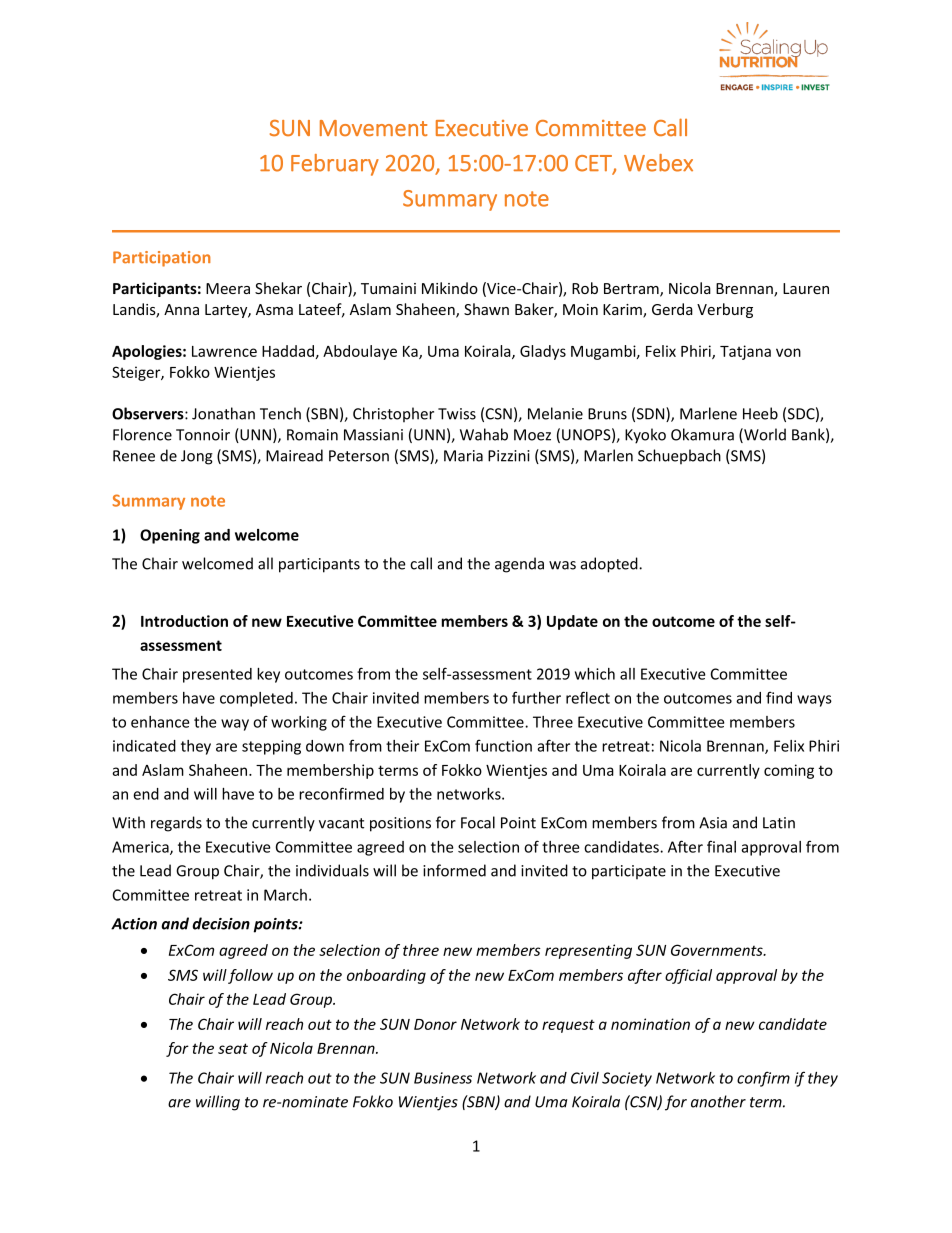  What do you see at coordinates (217, 675) in the screenshot?
I see `presented` at bounding box center [217, 675].
